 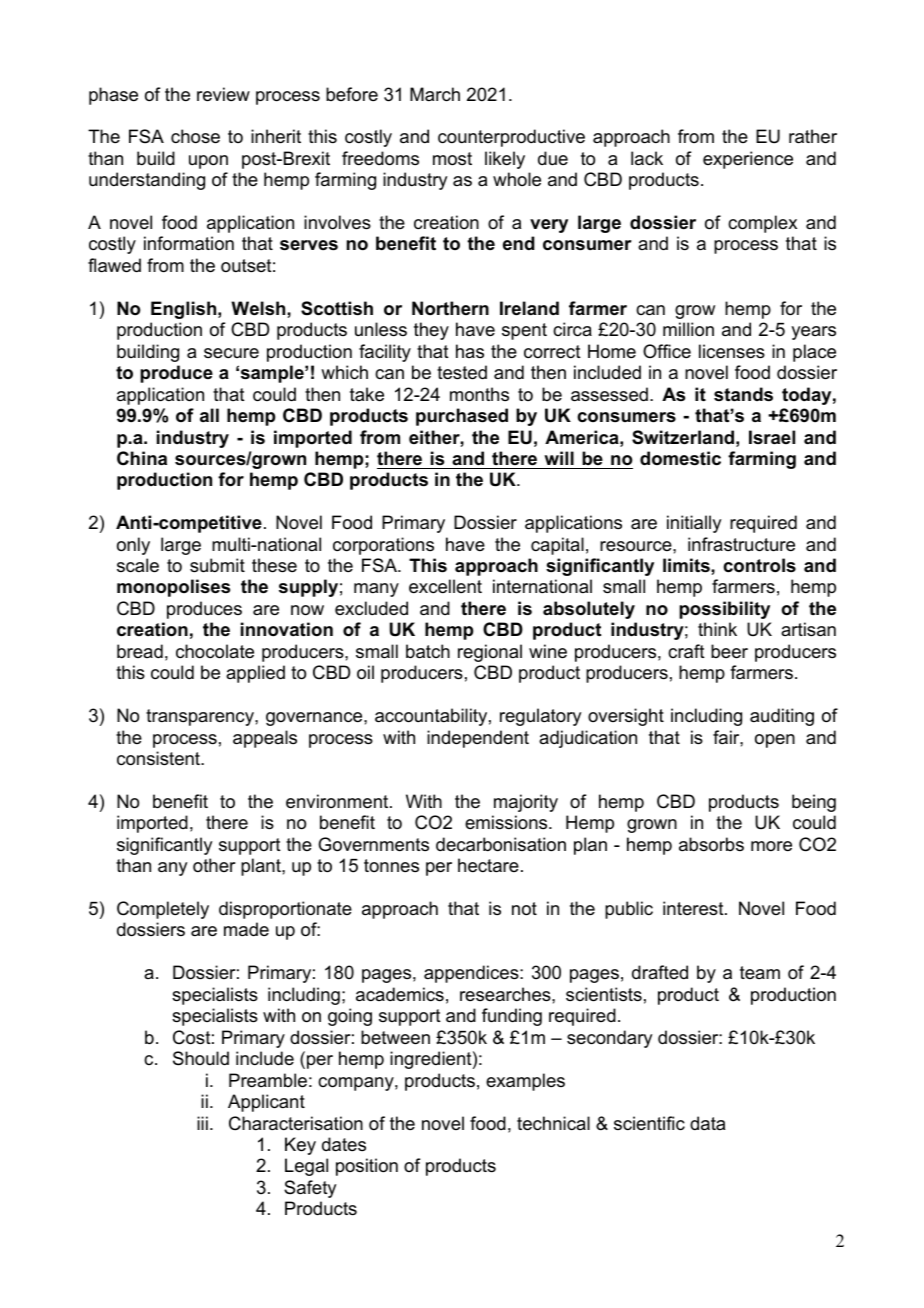 What do you see at coordinates (729, 651) in the screenshot?
I see `beer` at bounding box center [729, 651].
